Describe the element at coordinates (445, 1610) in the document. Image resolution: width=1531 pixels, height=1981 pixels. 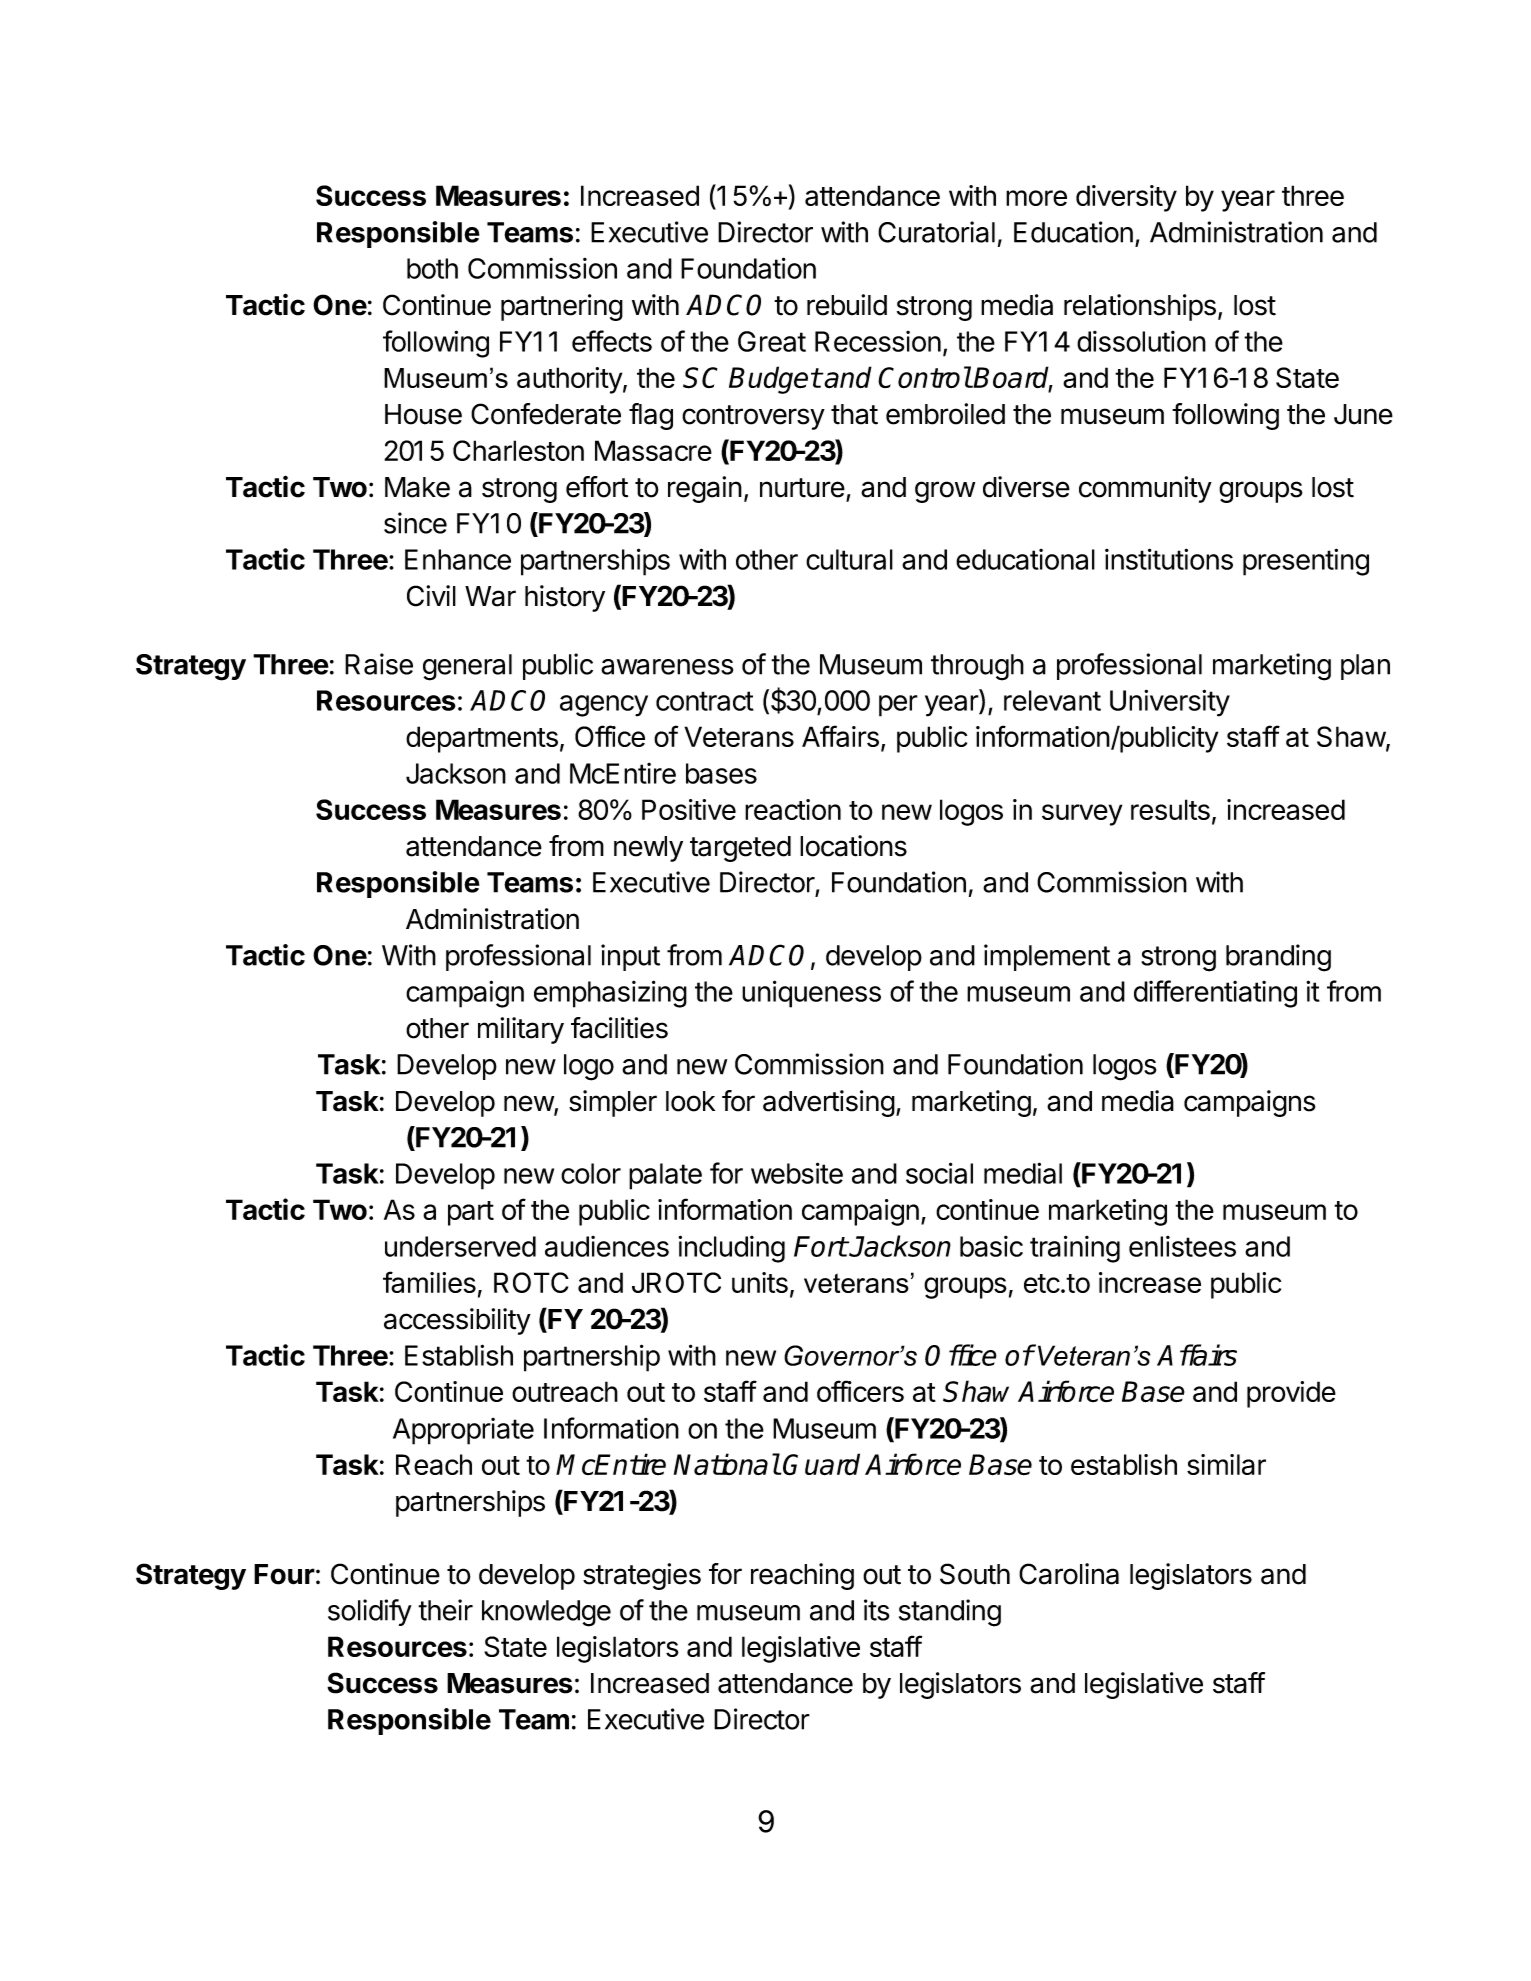
I see `their` at that location.
